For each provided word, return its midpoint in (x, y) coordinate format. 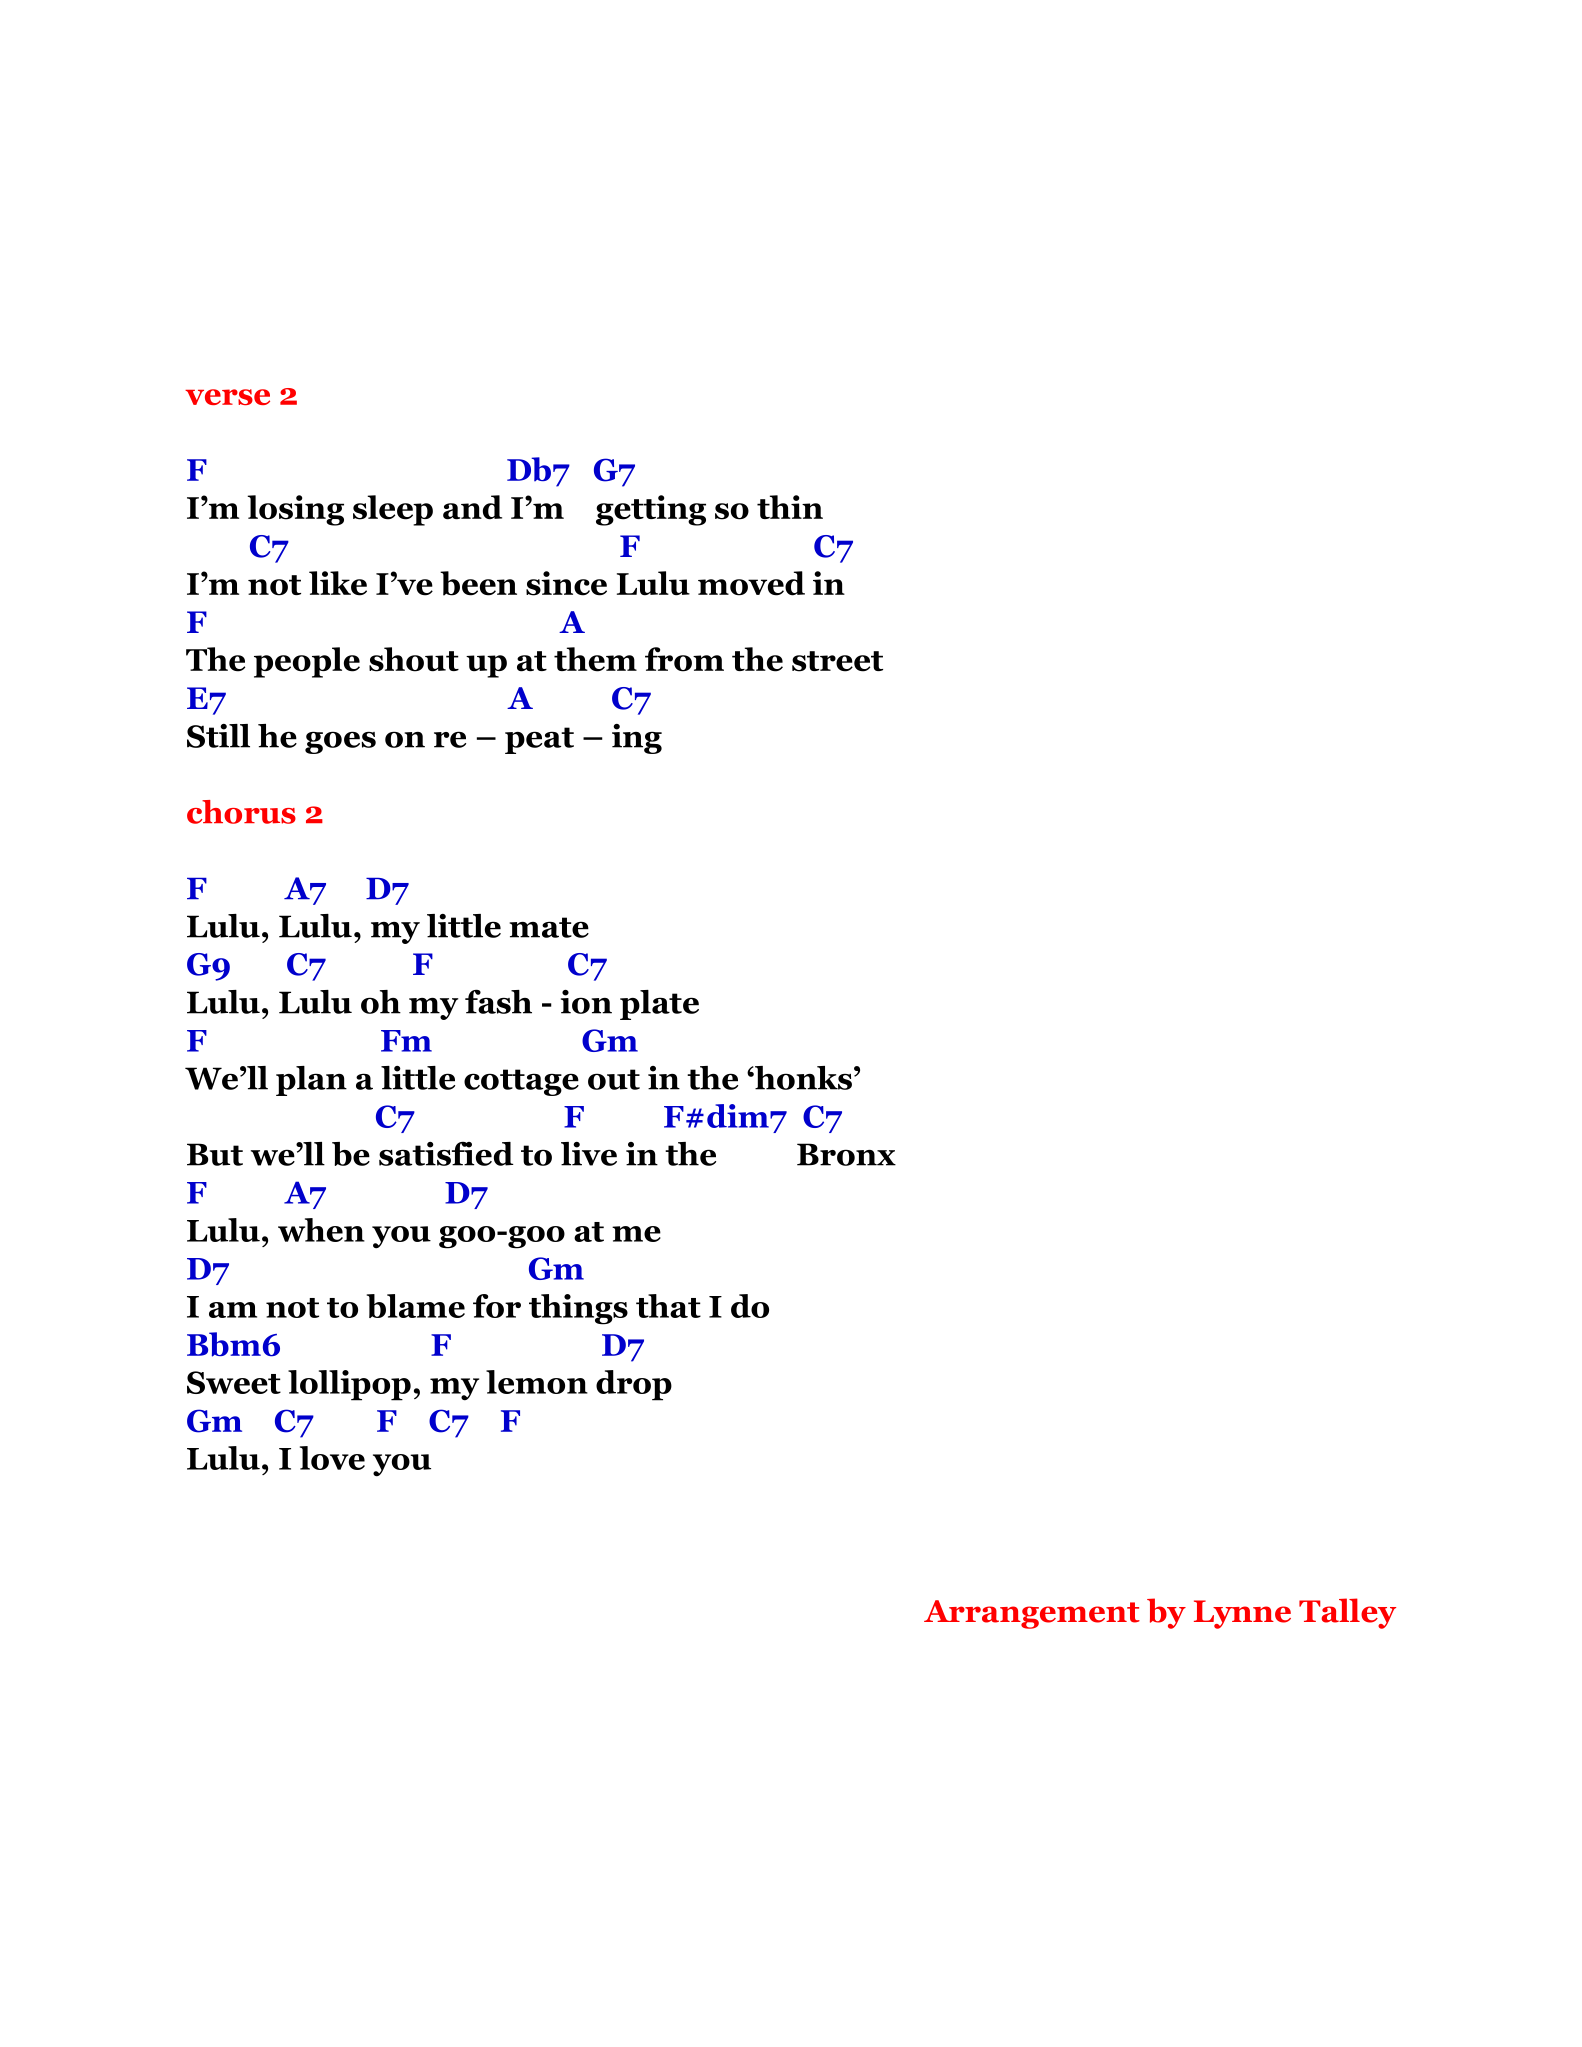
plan (311, 1081)
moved (751, 583)
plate (659, 1005)
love (332, 1458)
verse (227, 397)
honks (802, 1078)
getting (651, 510)
